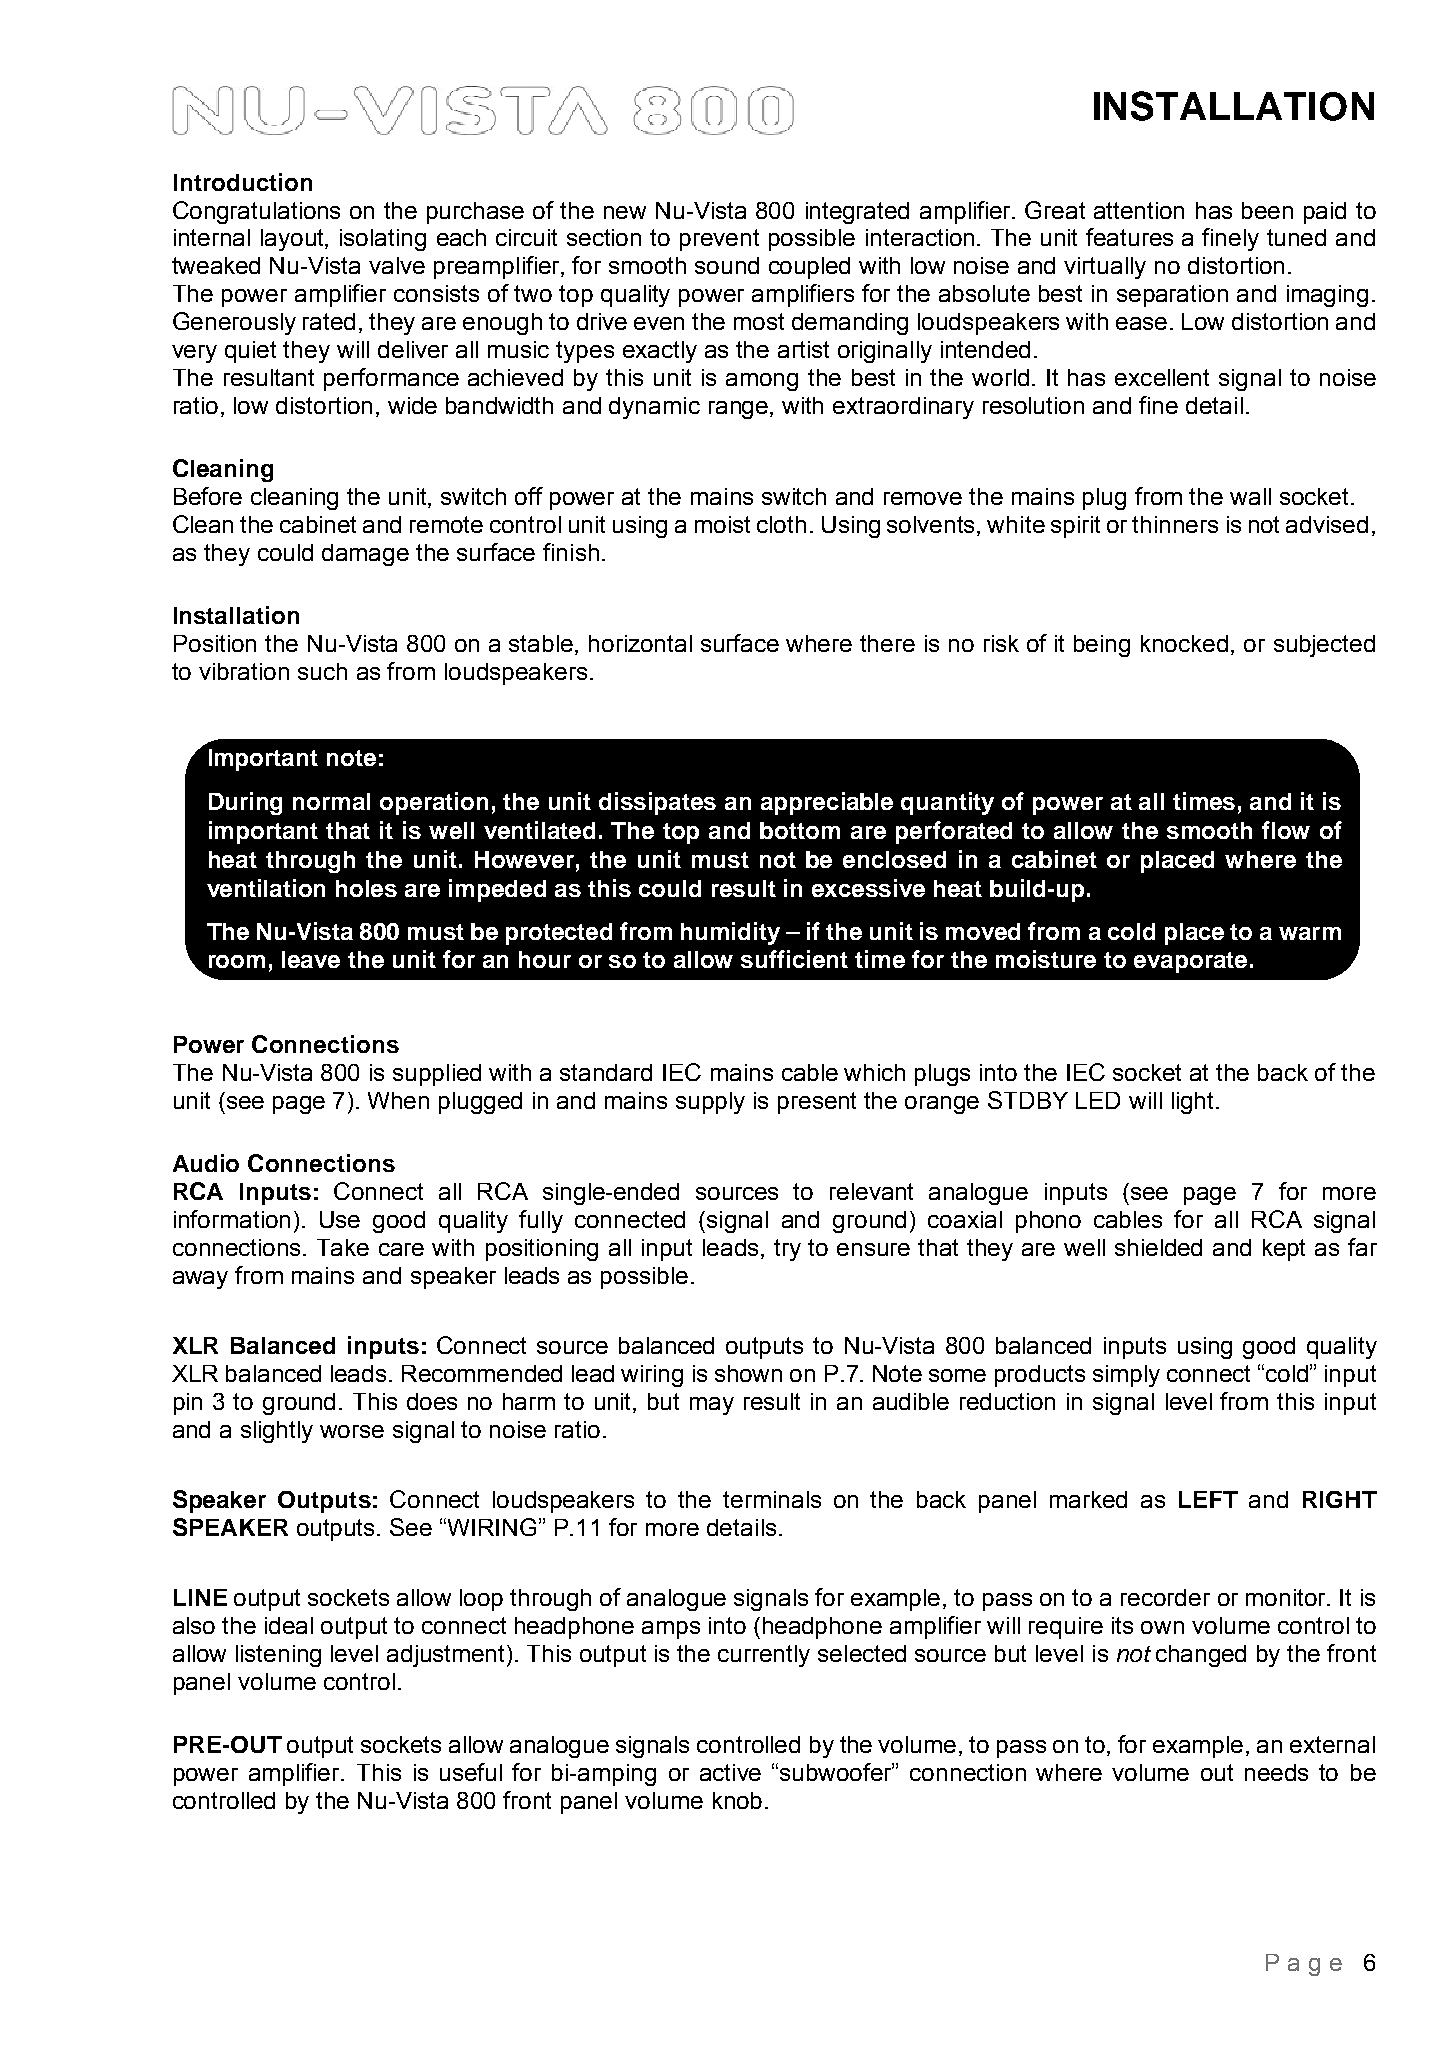 The image size is (1446, 2045). I want to click on there, so click(887, 643).
